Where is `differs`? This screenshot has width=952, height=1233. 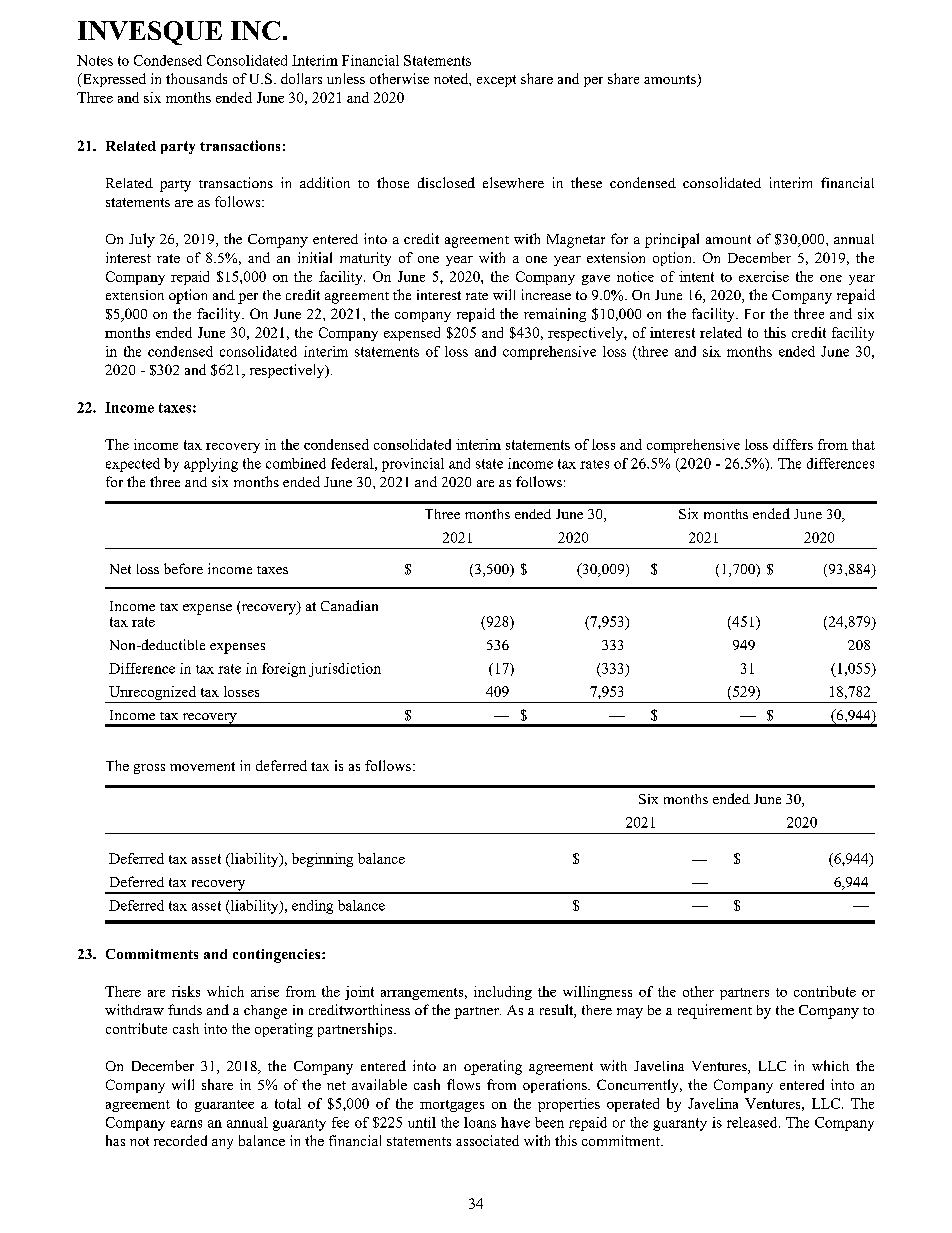
differs is located at coordinates (793, 444).
